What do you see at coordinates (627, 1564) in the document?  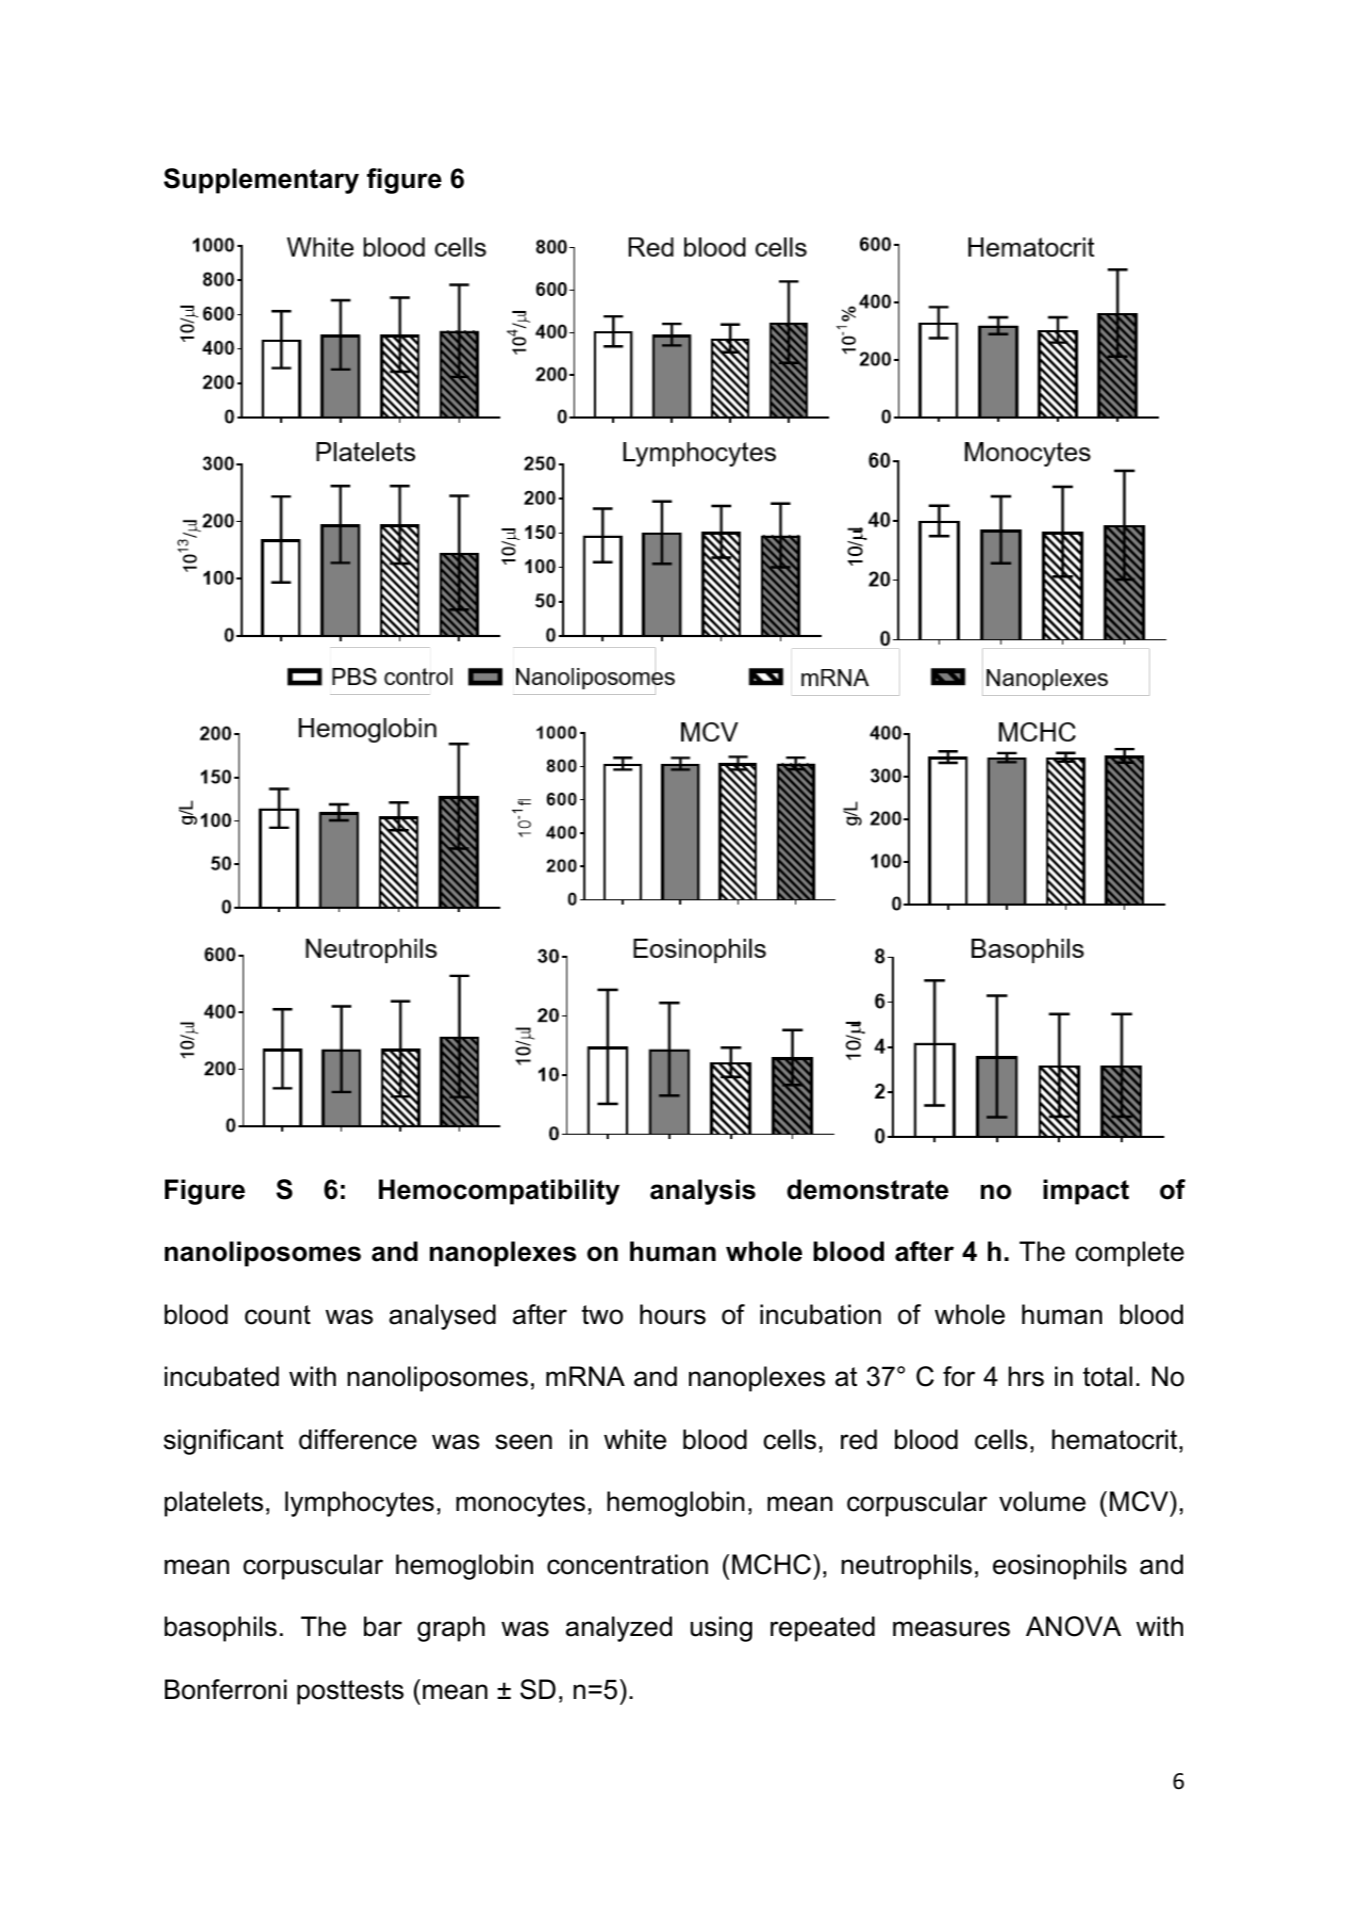 I see `concentration` at bounding box center [627, 1564].
